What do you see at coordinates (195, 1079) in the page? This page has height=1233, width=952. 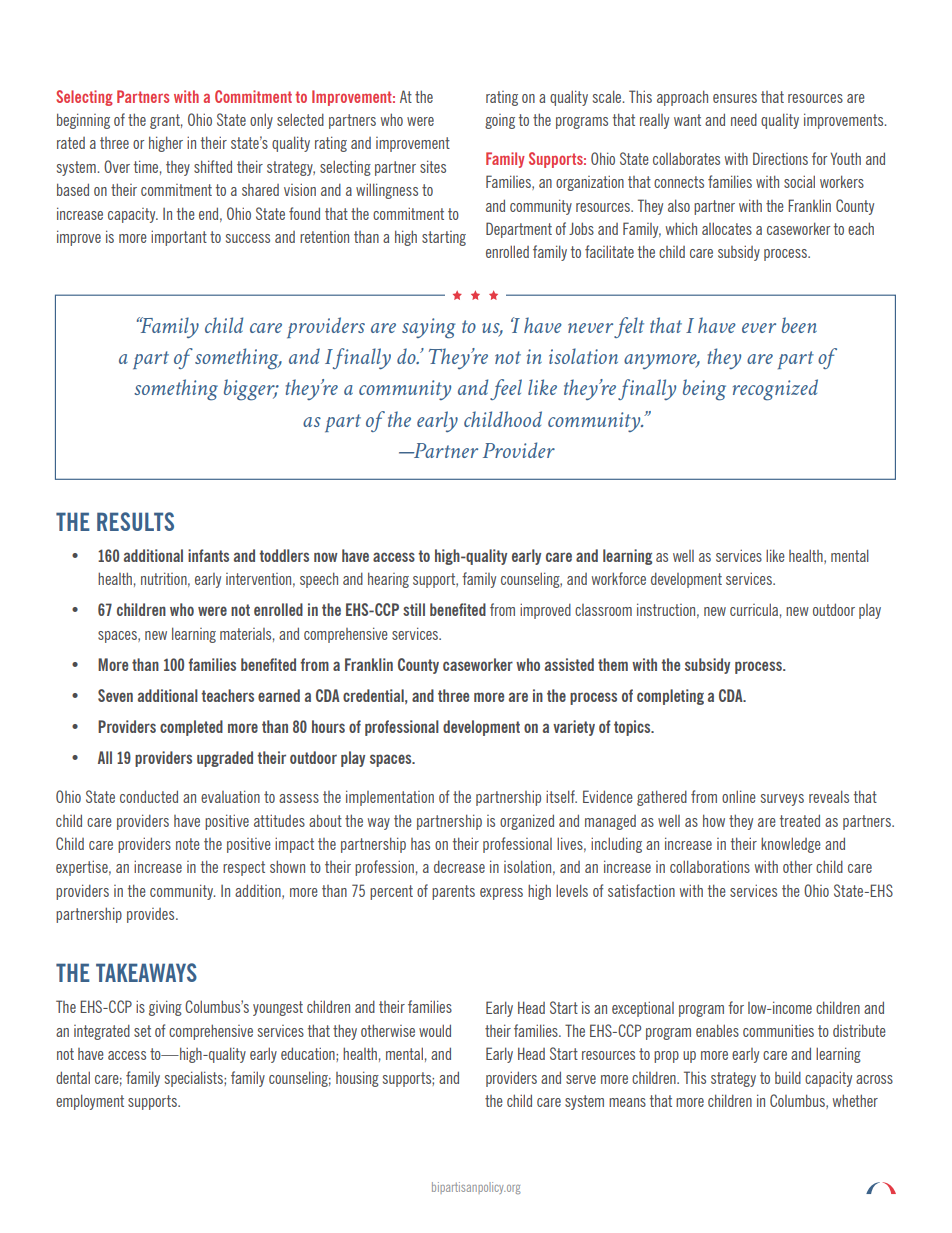 I see `specialists` at bounding box center [195, 1079].
